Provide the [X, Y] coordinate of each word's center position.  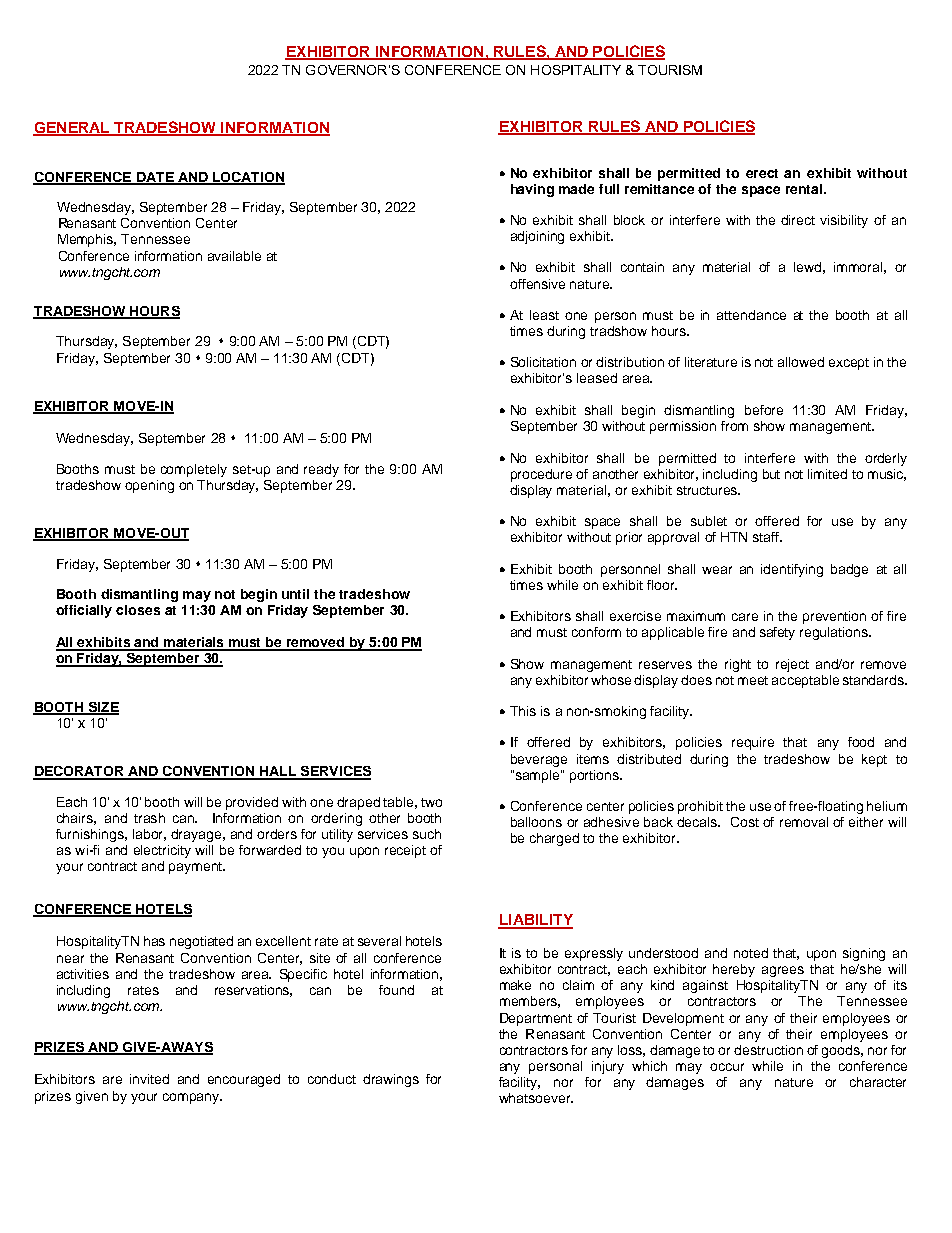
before [764, 410]
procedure [541, 475]
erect [762, 173]
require [753, 743]
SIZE [103, 708]
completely [194, 470]
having [532, 190]
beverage [539, 760]
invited [149, 1079]
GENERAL [72, 129]
